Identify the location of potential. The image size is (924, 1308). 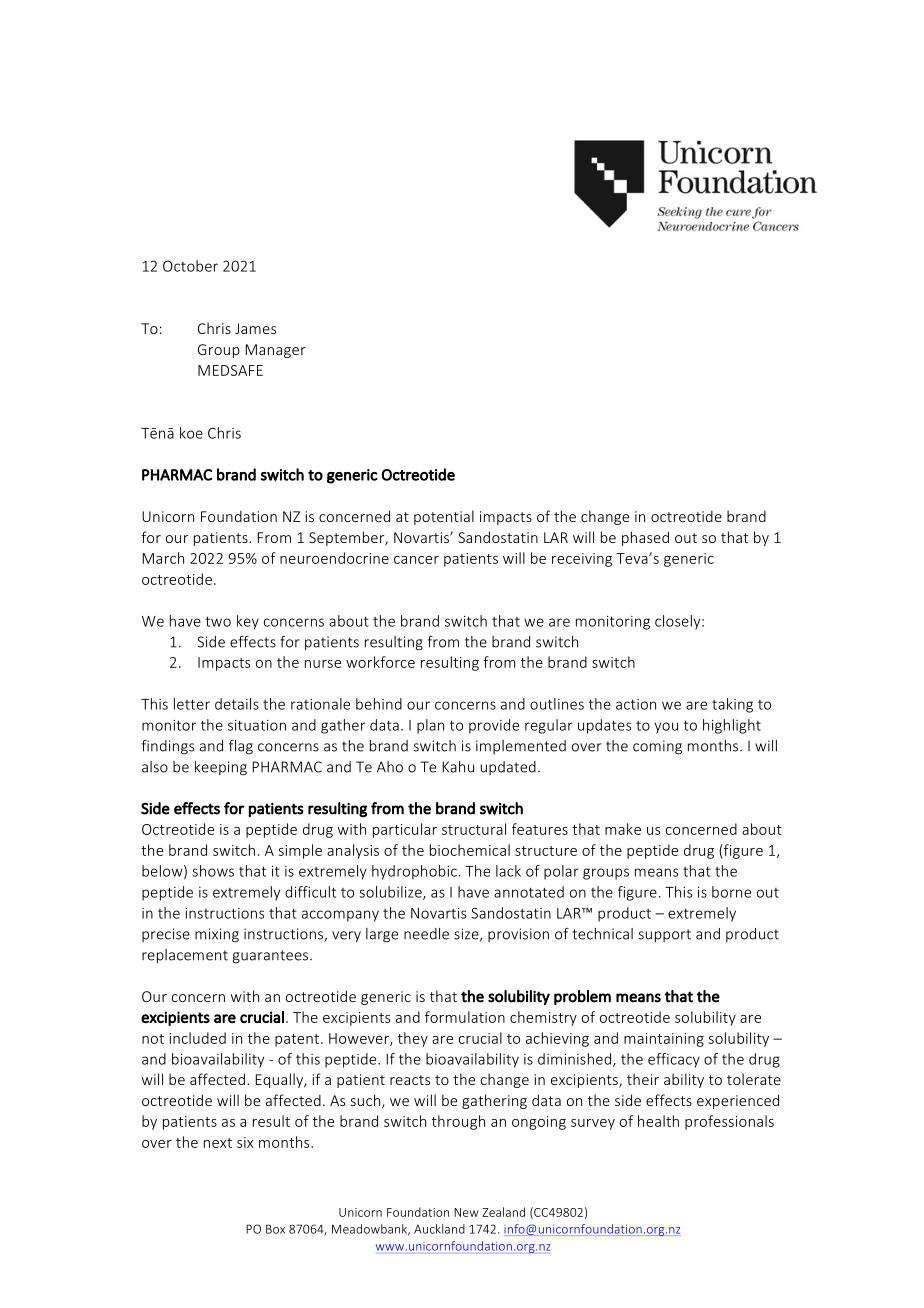
(444, 517).
